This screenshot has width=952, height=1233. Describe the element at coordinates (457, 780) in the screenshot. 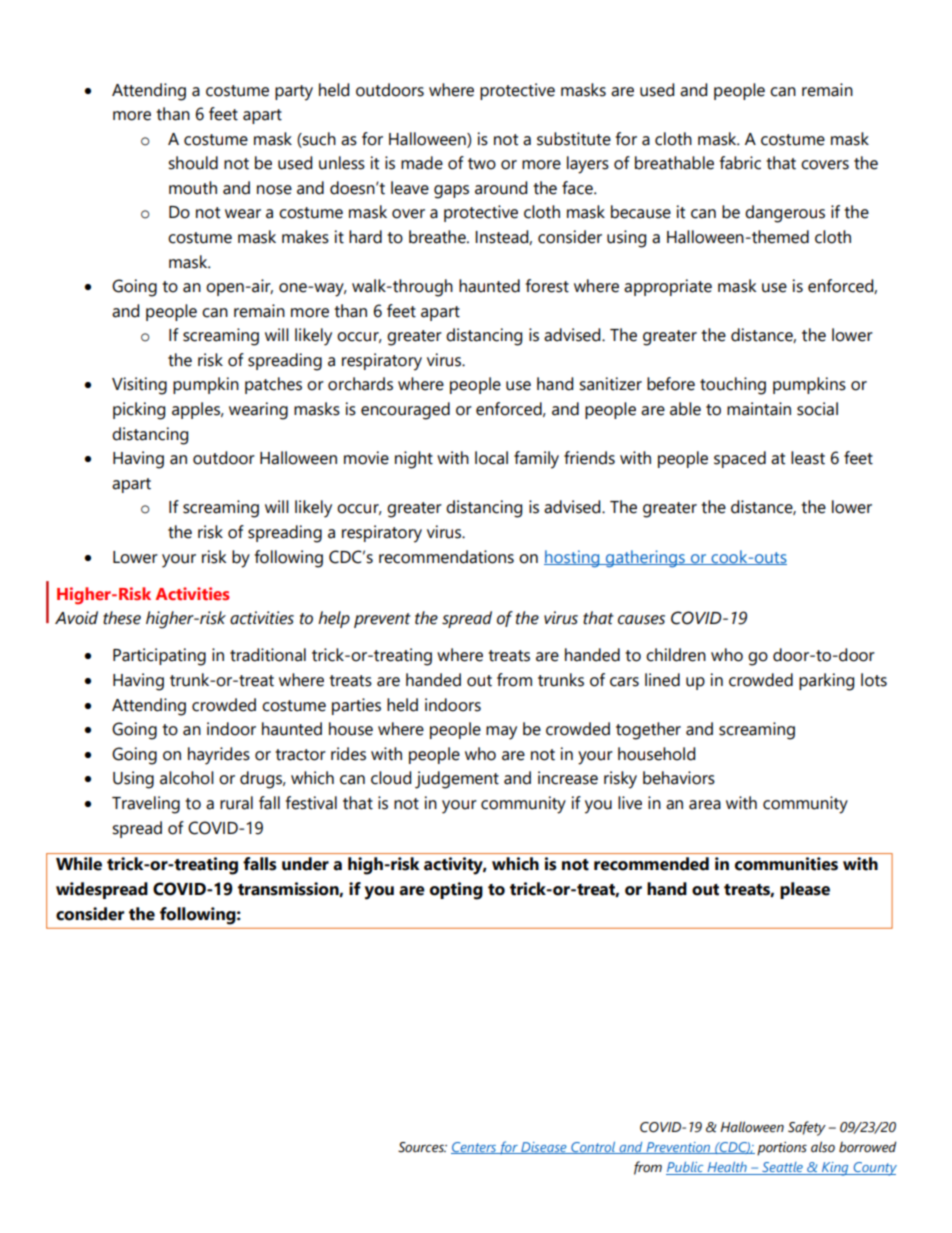

I see `judgement` at that location.
